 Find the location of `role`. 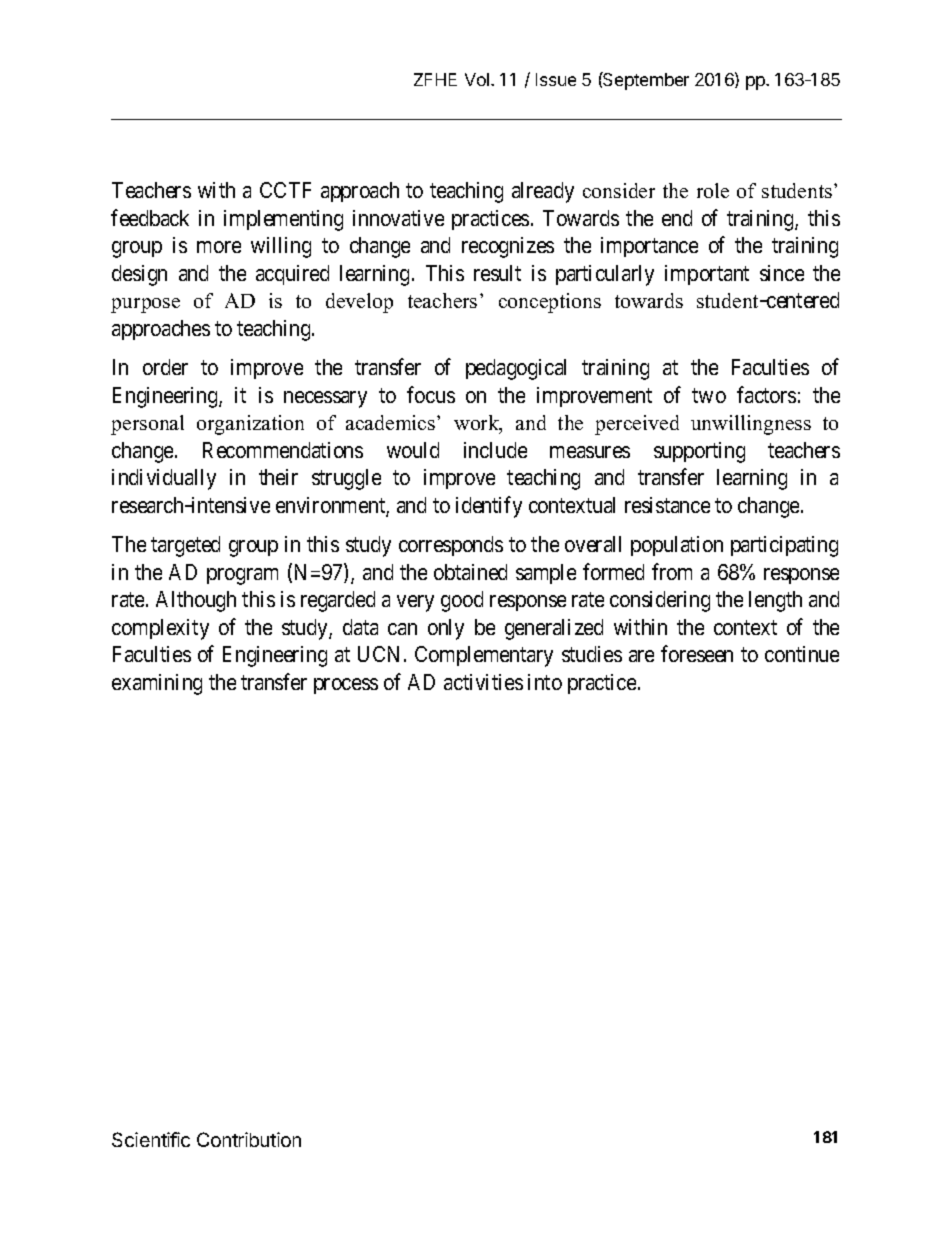

role is located at coordinates (713, 190).
